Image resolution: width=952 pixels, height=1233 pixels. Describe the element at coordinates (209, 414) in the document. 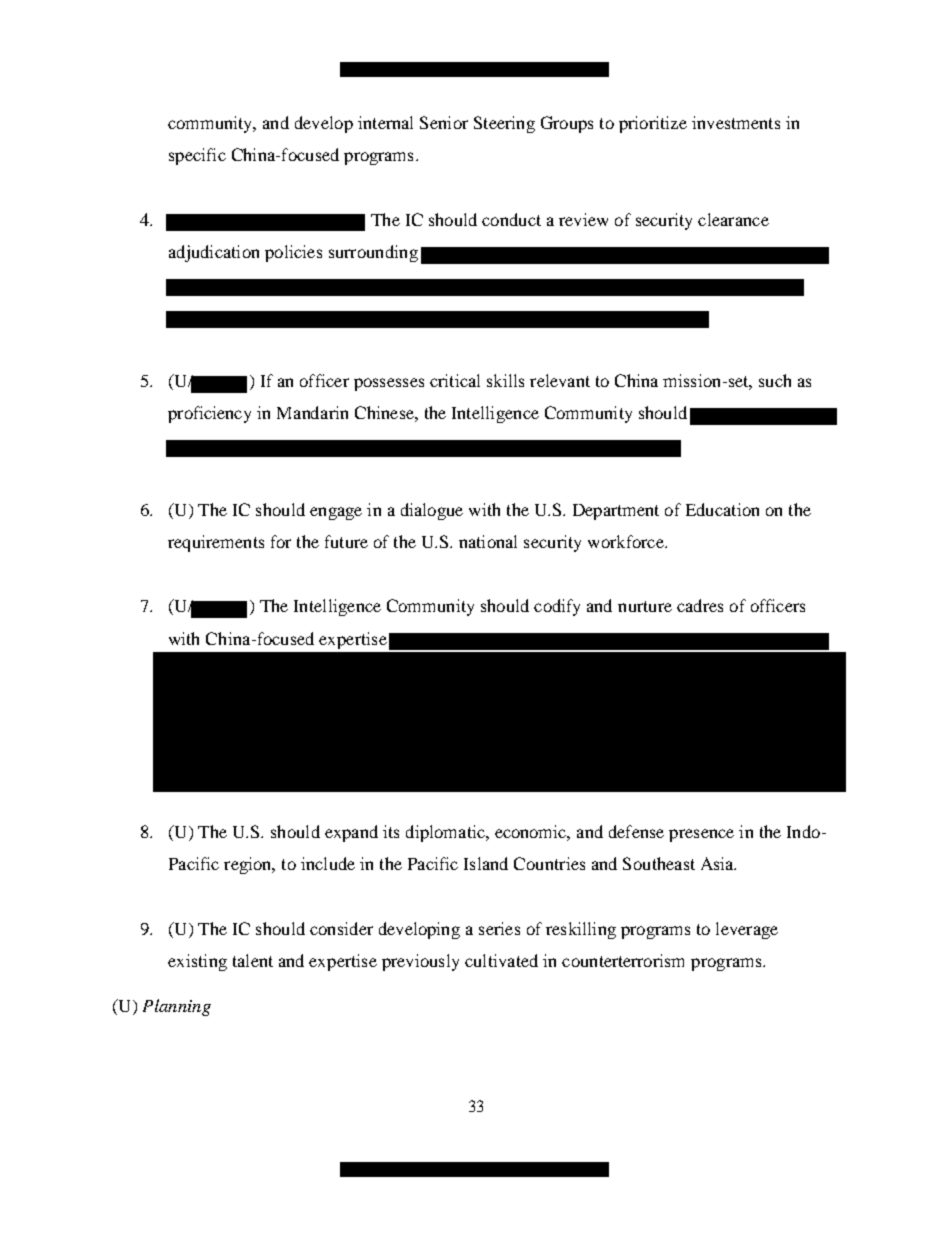

I see `proficiency` at that location.
